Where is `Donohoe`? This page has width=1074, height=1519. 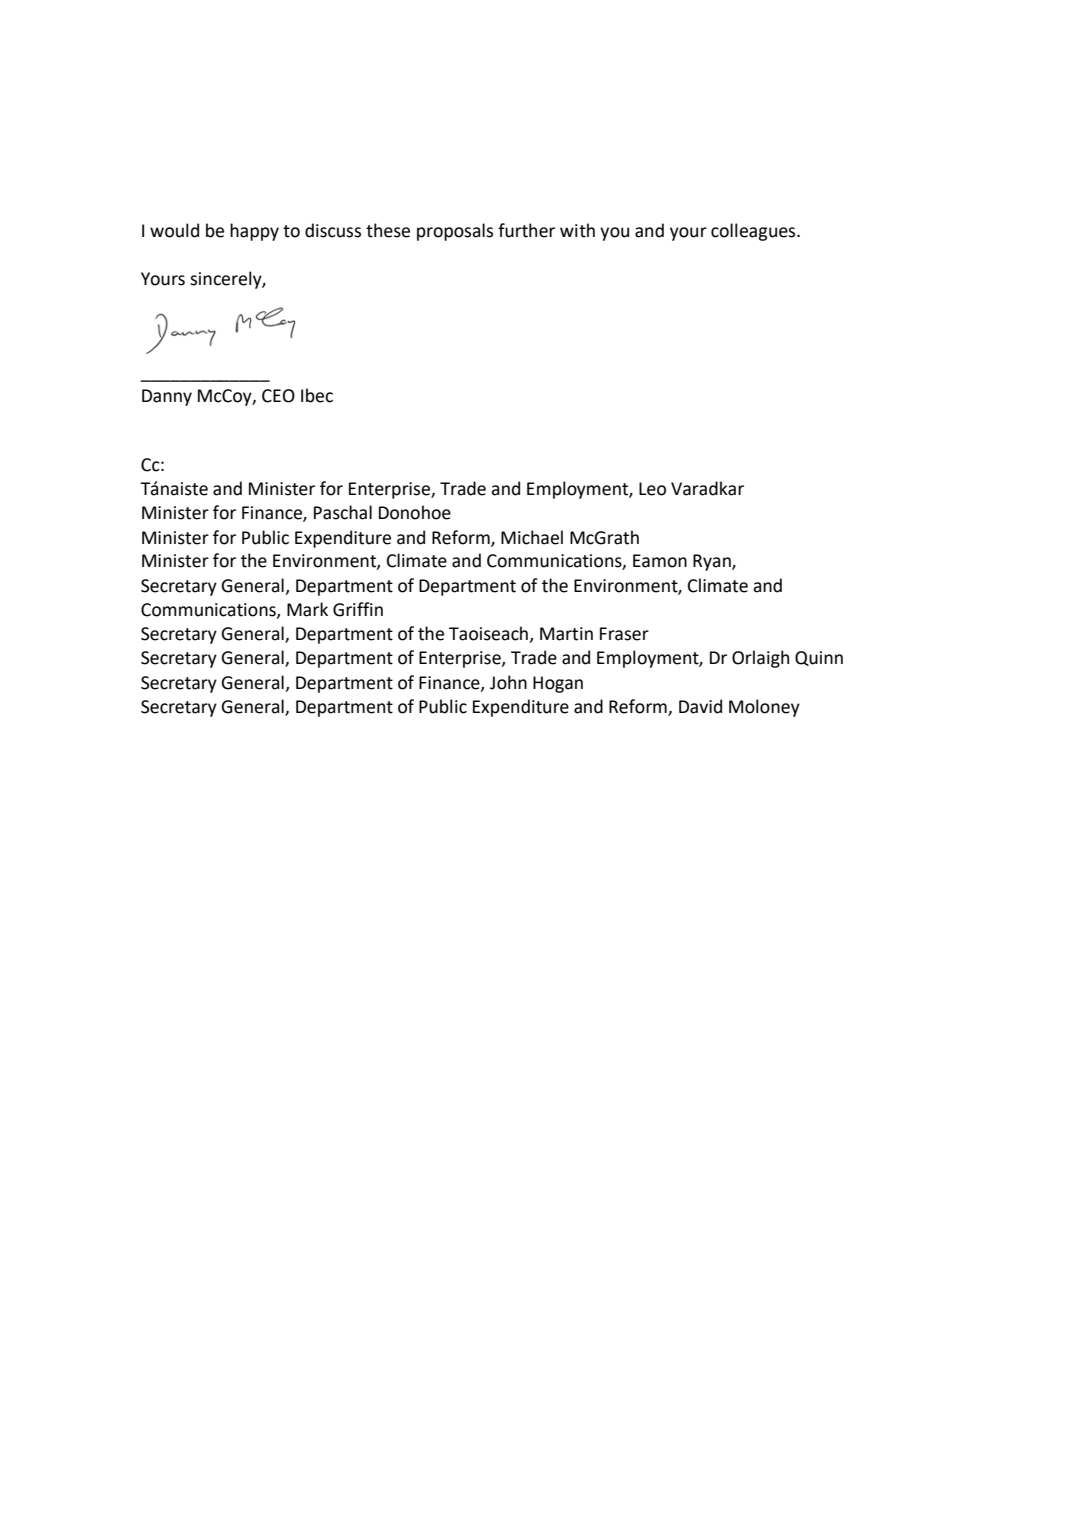
Donohoe is located at coordinates (415, 512).
